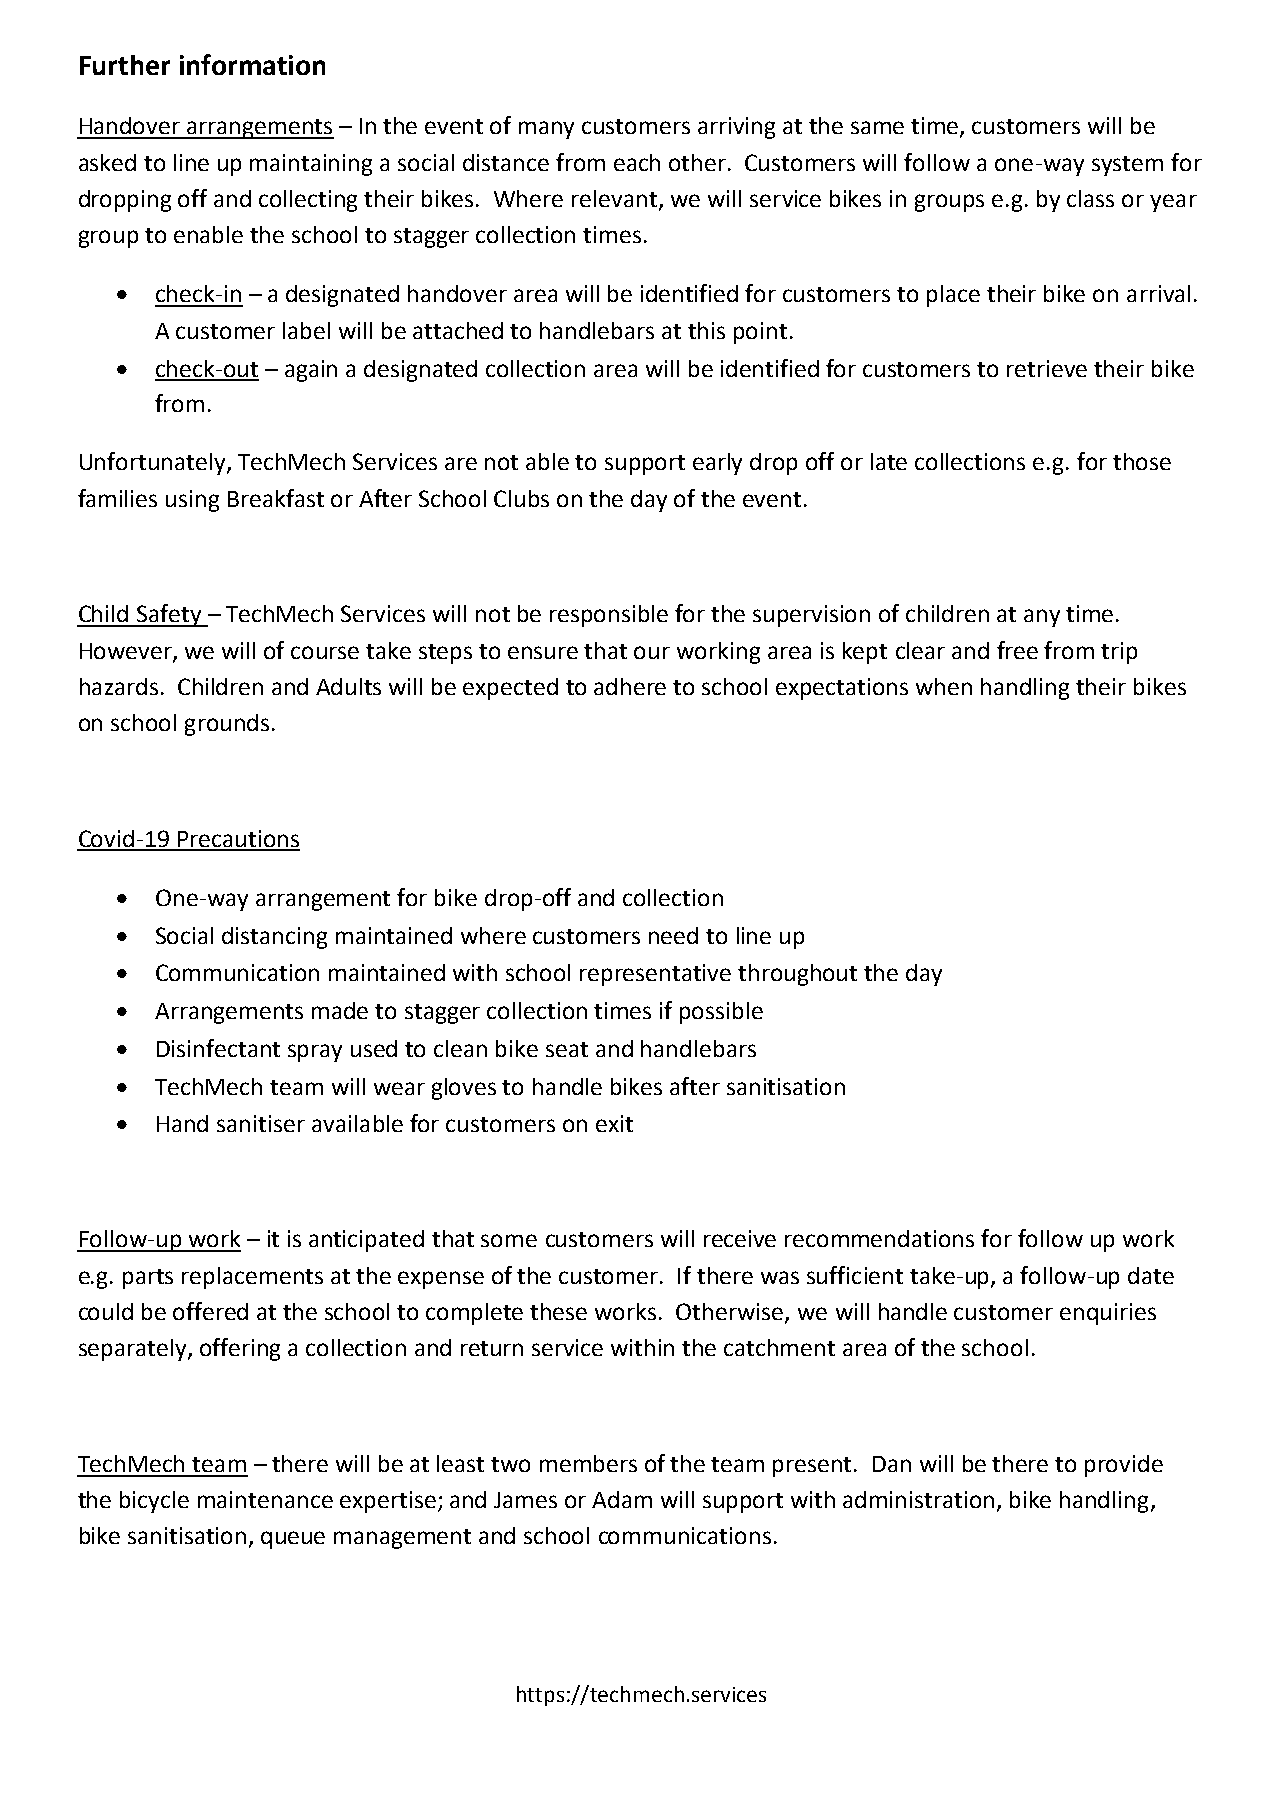  What do you see at coordinates (265, 1499) in the page?
I see `maintenance` at bounding box center [265, 1499].
